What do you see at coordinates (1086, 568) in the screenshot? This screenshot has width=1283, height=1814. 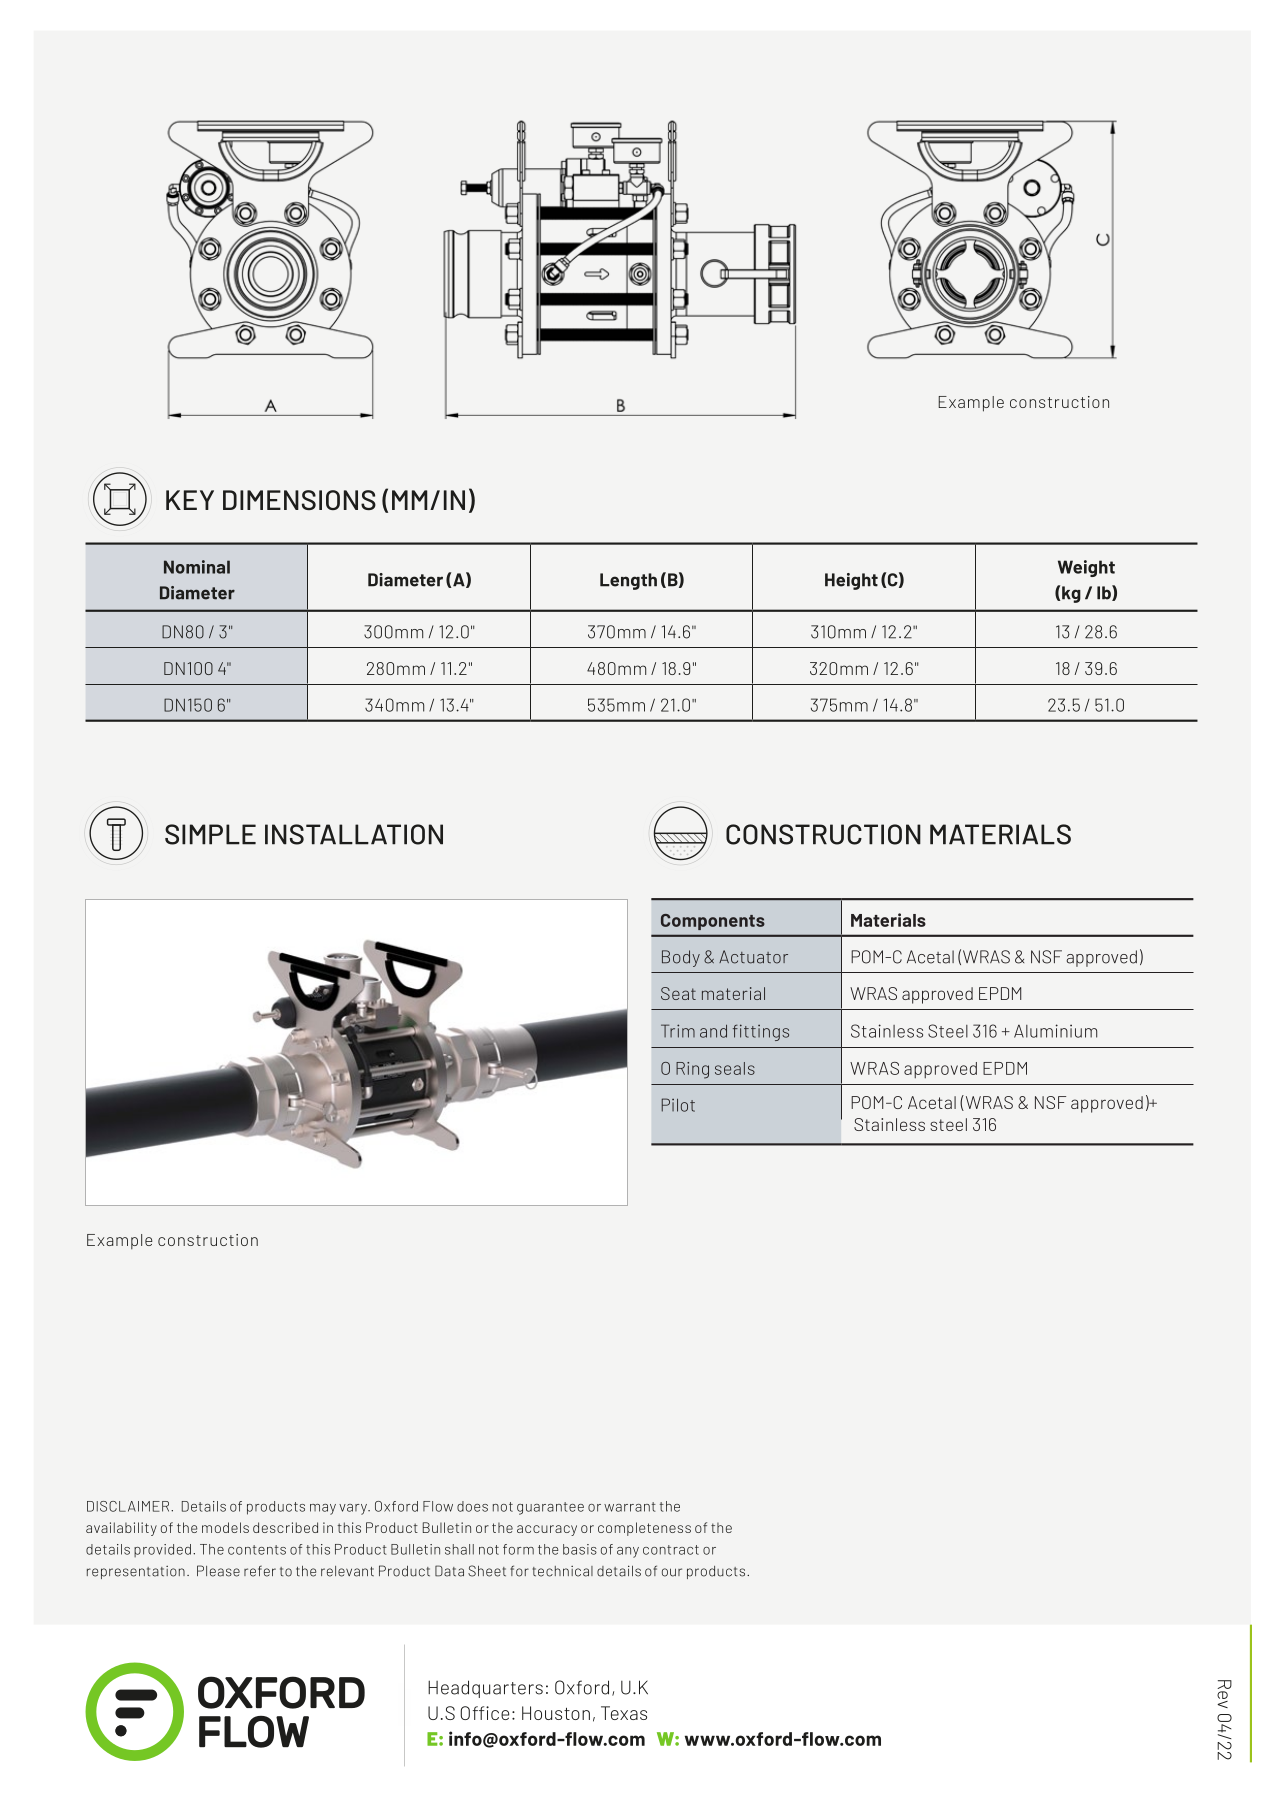 I see `Weight` at bounding box center [1086, 568].
